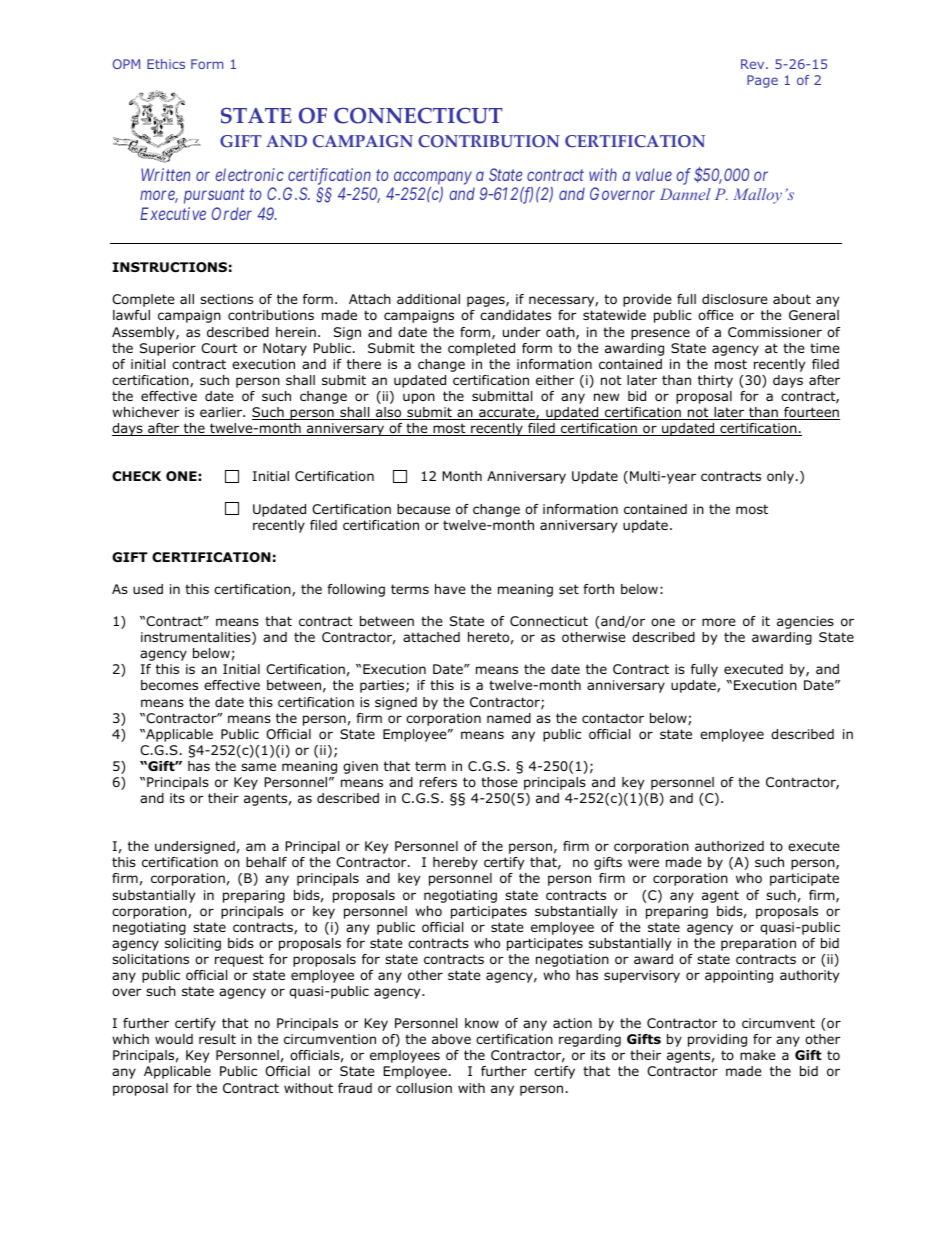 The height and width of the page is (1233, 952). I want to click on earlier, so click(222, 412).
